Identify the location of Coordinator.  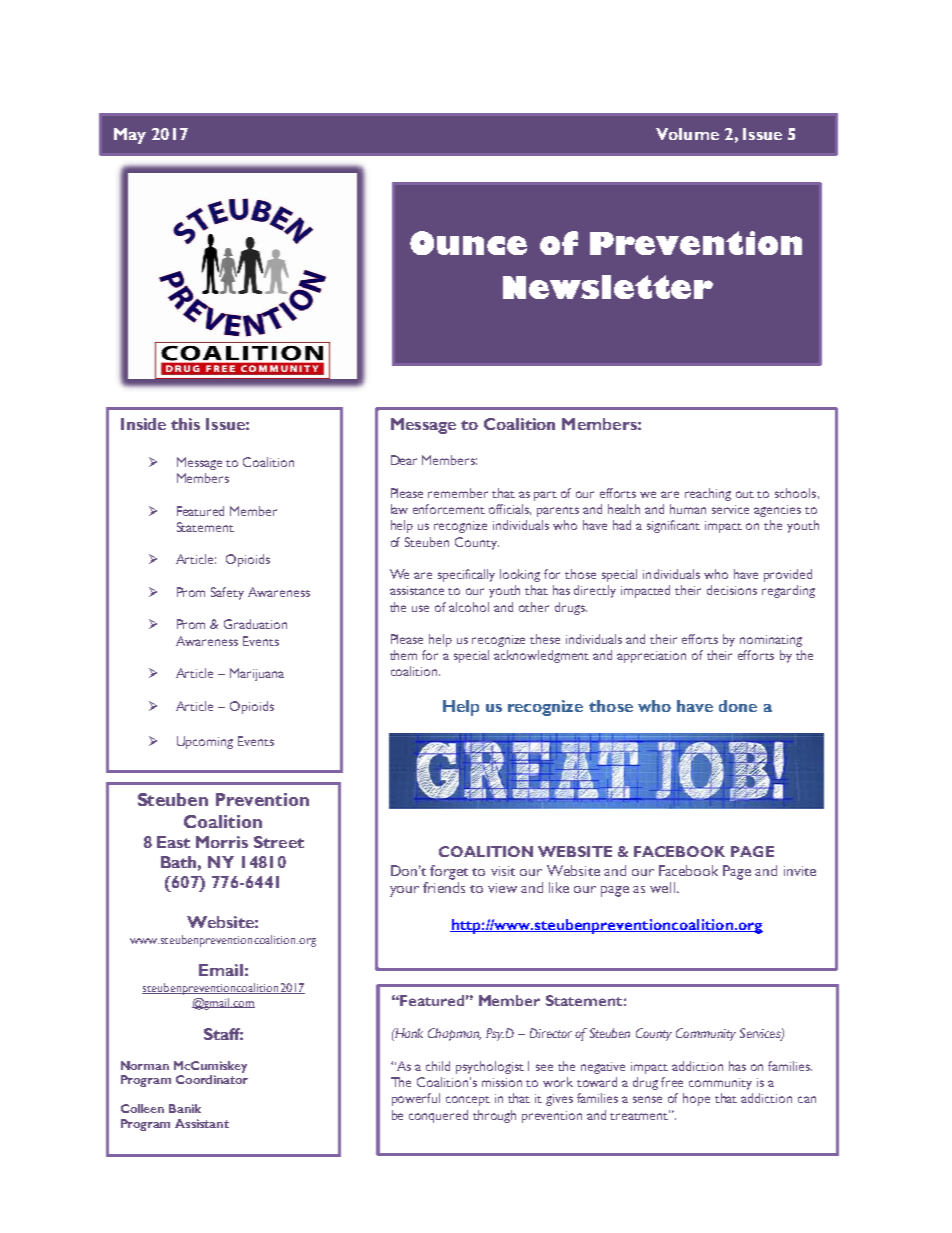
(212, 1079).
